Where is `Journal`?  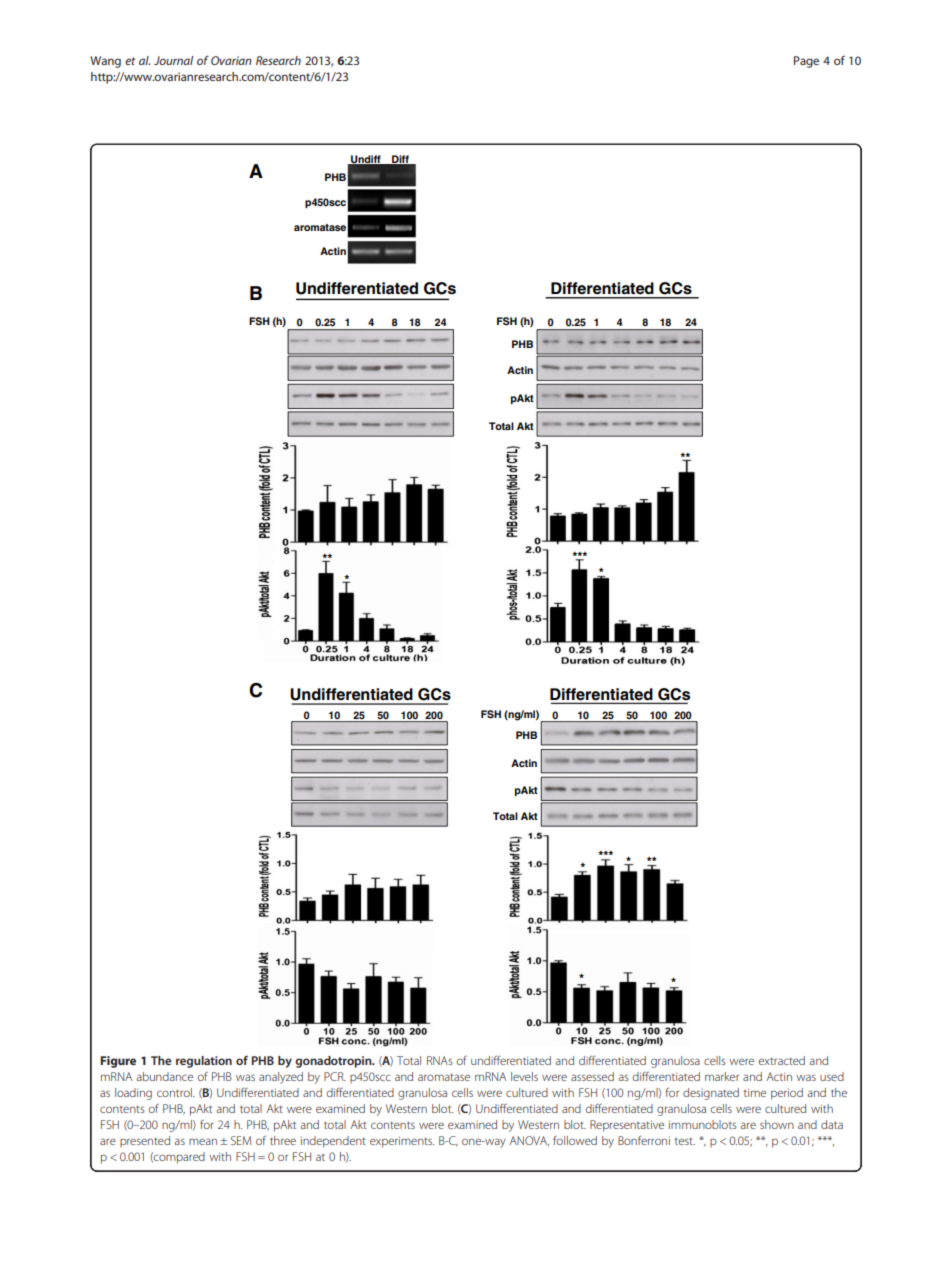 Journal is located at coordinates (173, 60).
